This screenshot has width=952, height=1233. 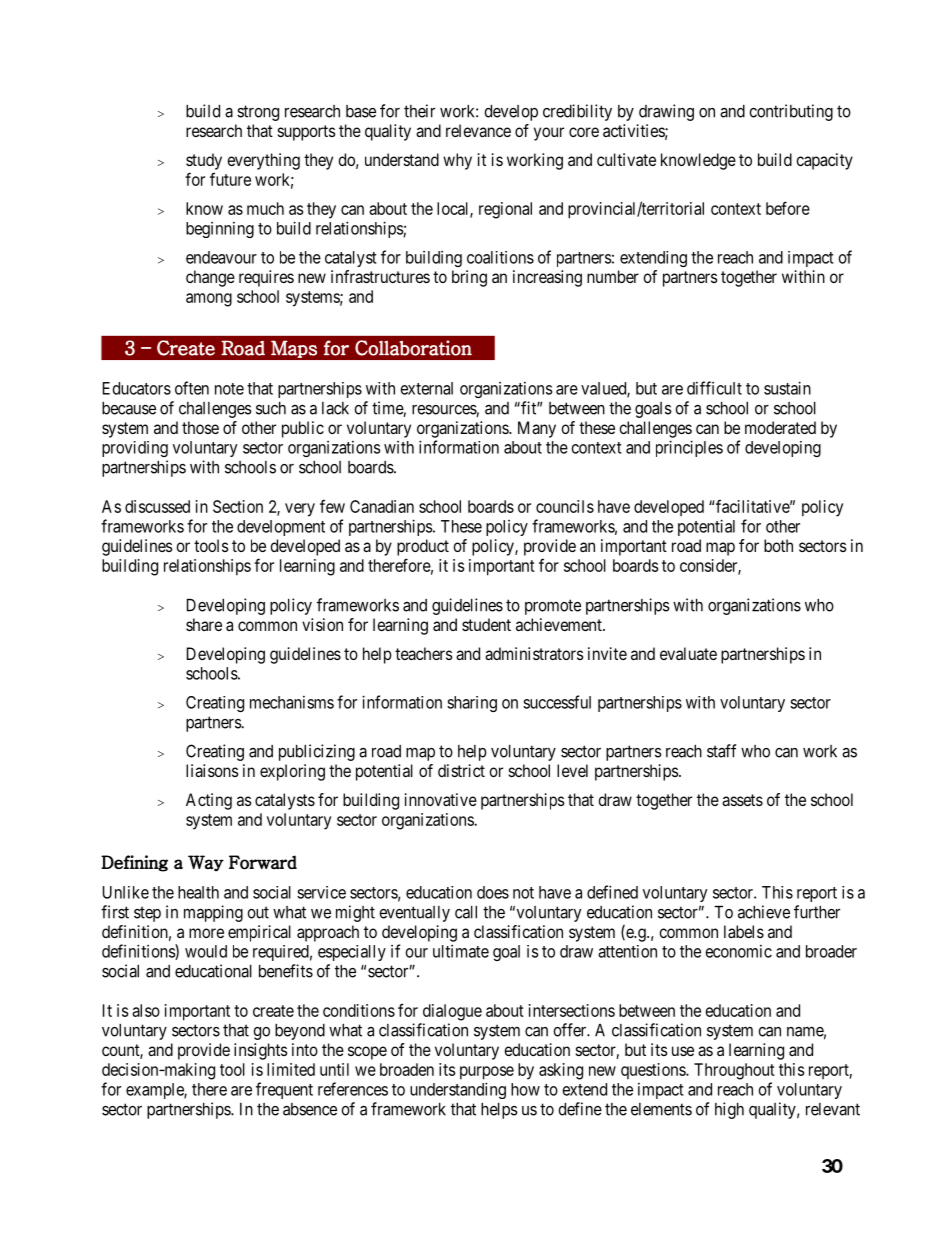 What do you see at coordinates (734, 1071) in the screenshot?
I see `Throughout` at bounding box center [734, 1071].
